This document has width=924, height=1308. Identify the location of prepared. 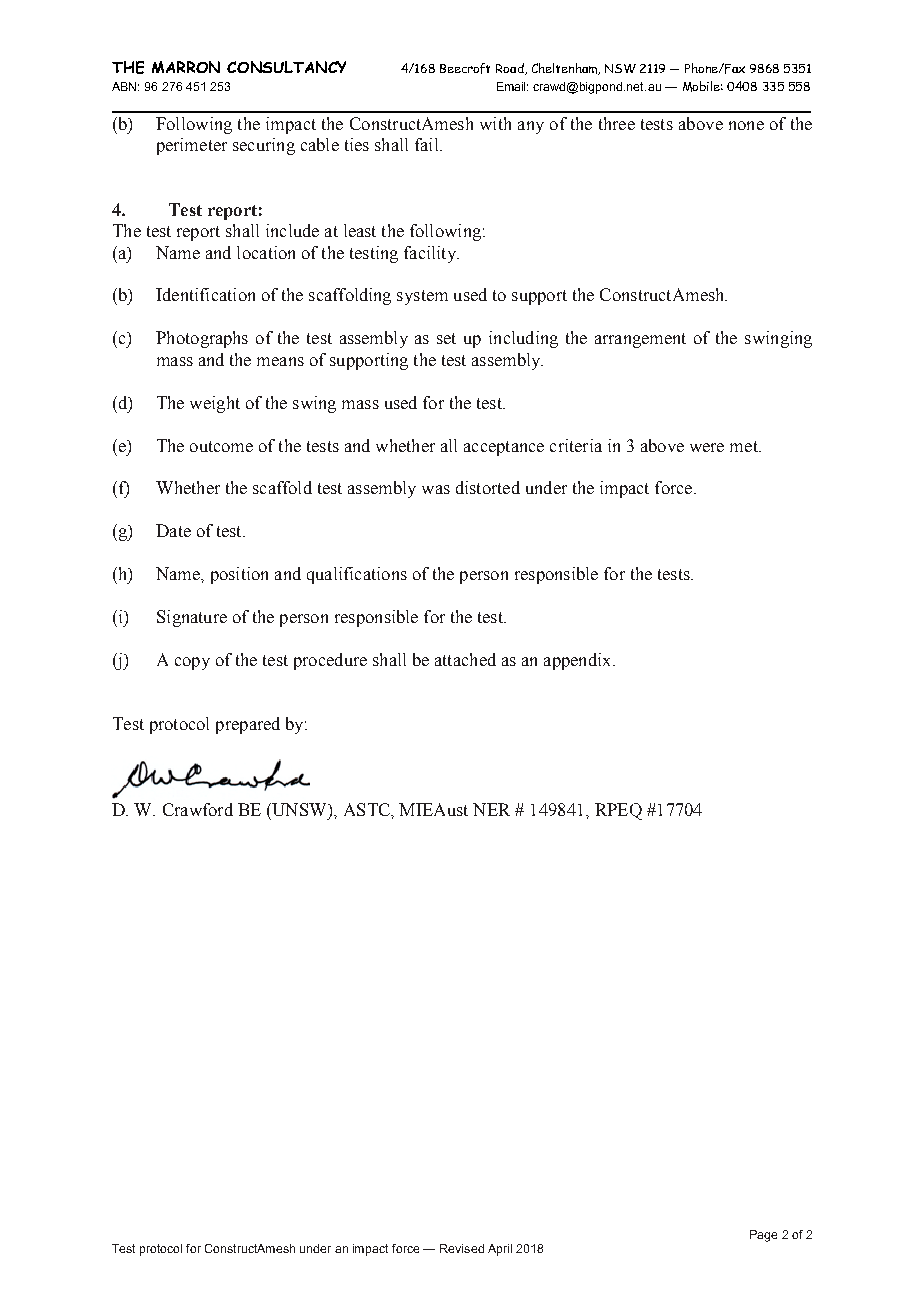
(248, 725).
